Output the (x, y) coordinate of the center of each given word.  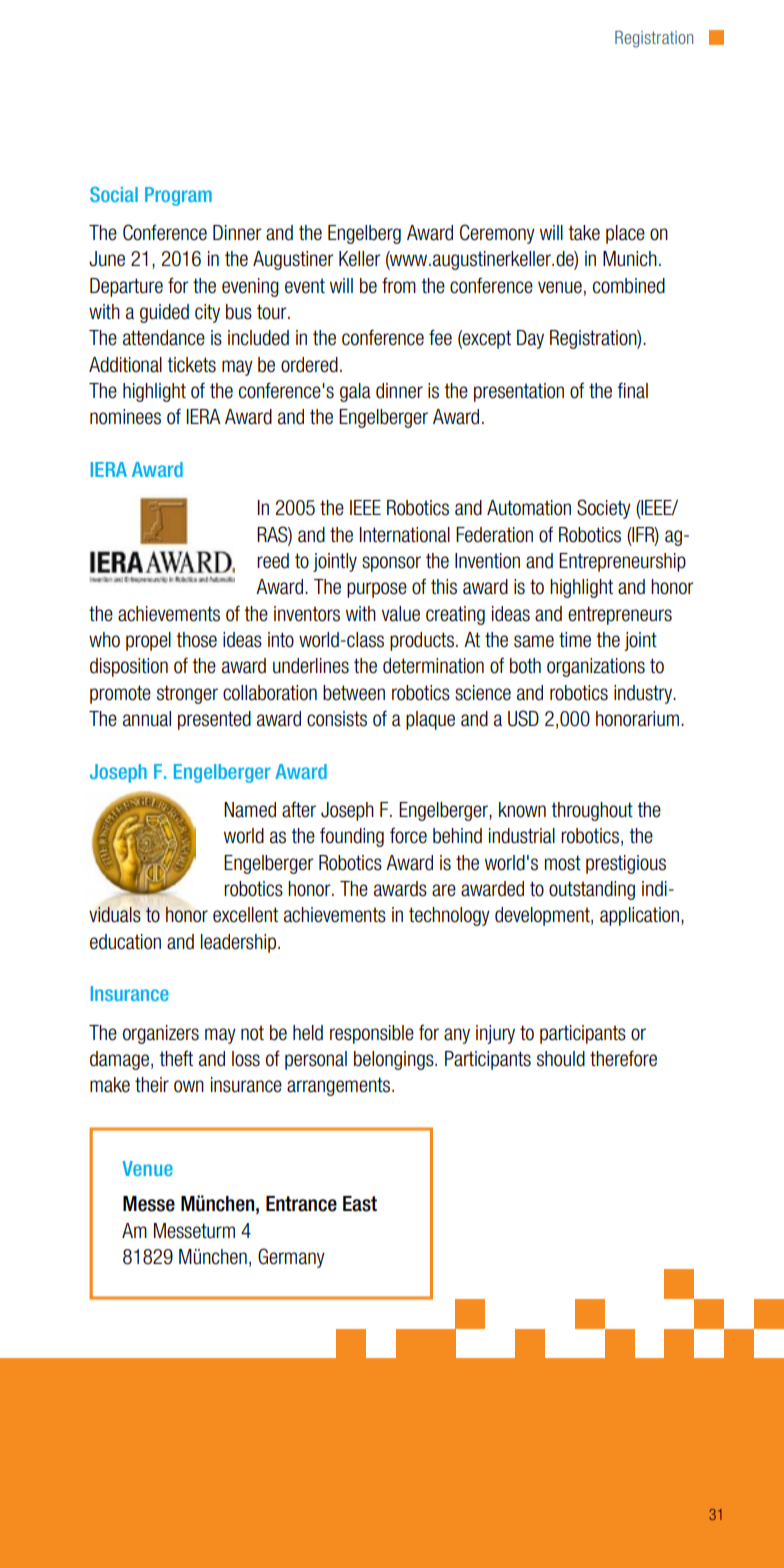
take (584, 233)
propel (148, 641)
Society (604, 509)
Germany (291, 1258)
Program (178, 196)
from (399, 285)
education (125, 942)
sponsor (391, 564)
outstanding (592, 890)
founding (352, 837)
